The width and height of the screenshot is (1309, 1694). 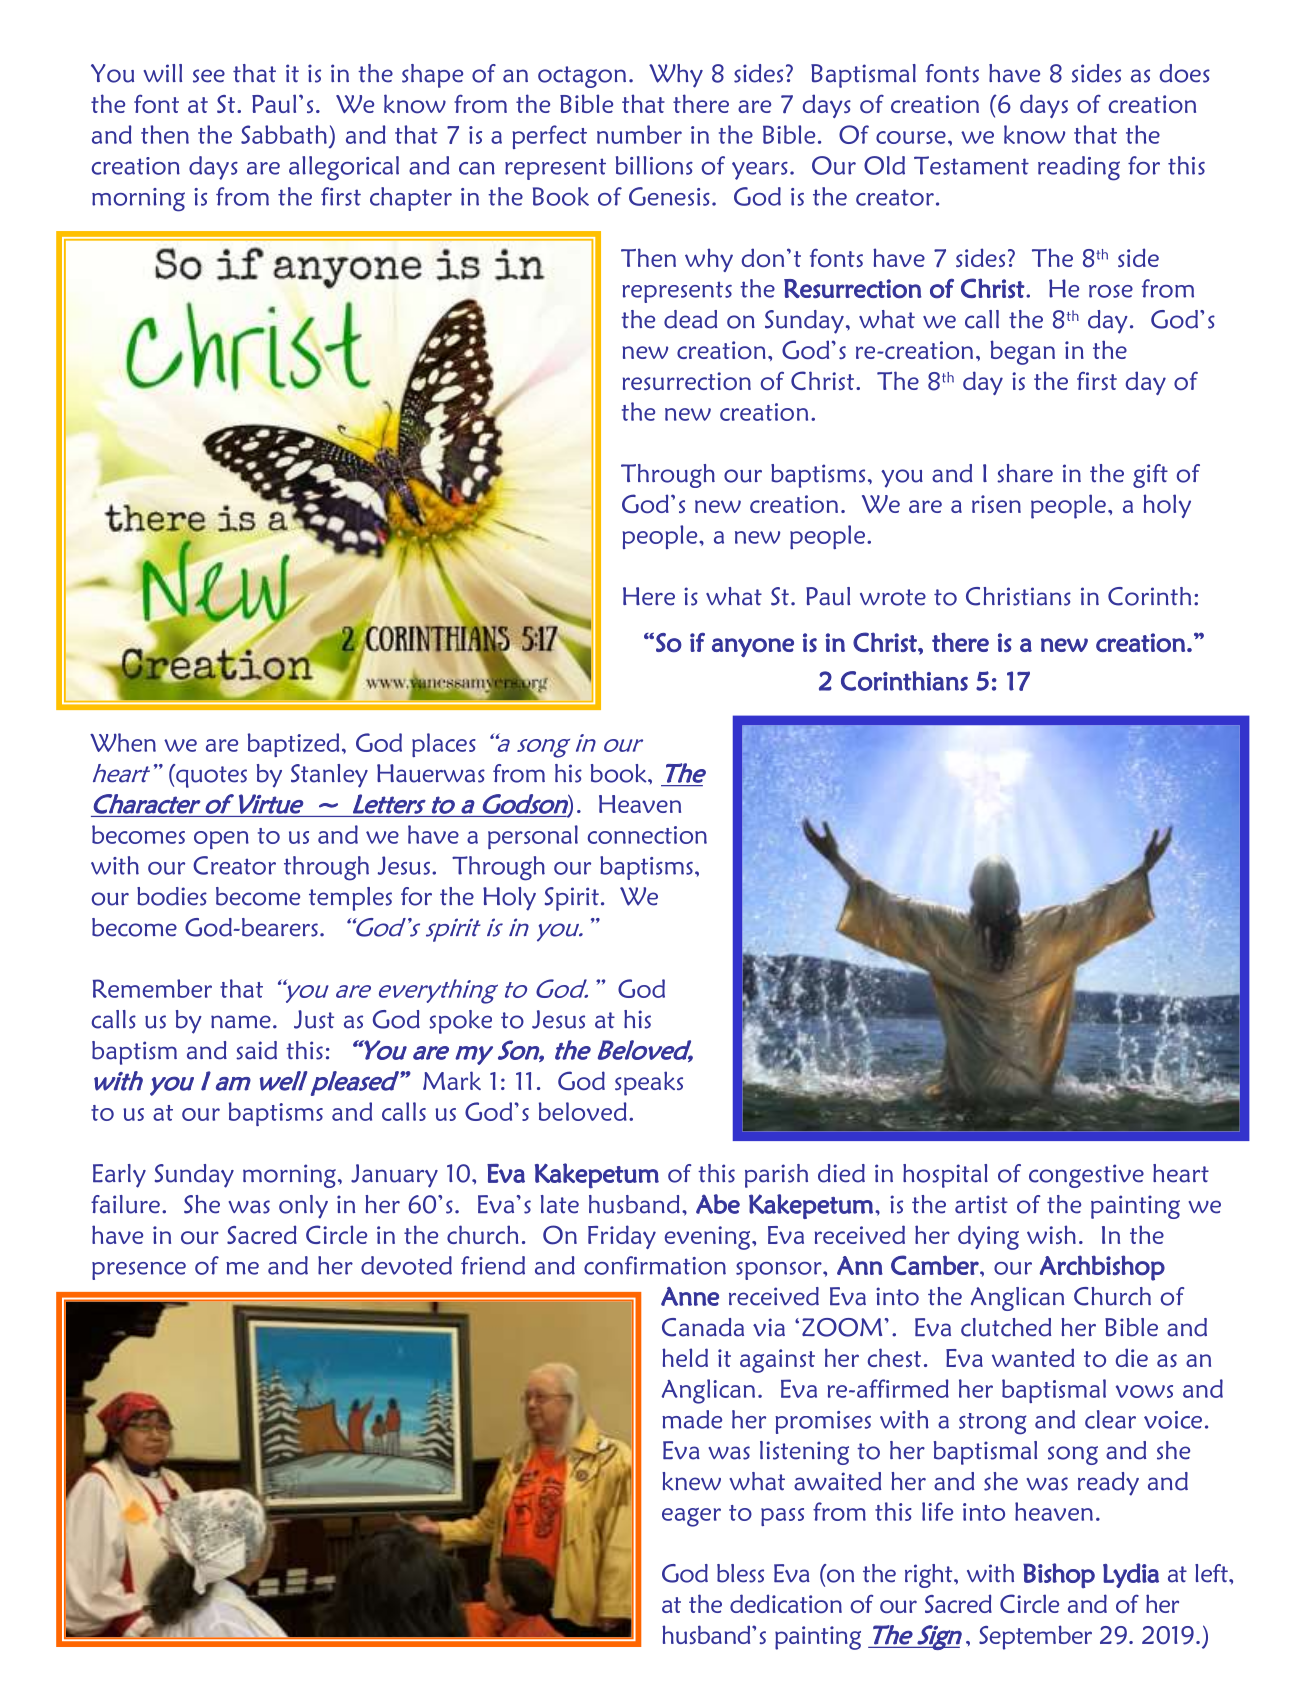 I want to click on reading, so click(x=1079, y=168).
